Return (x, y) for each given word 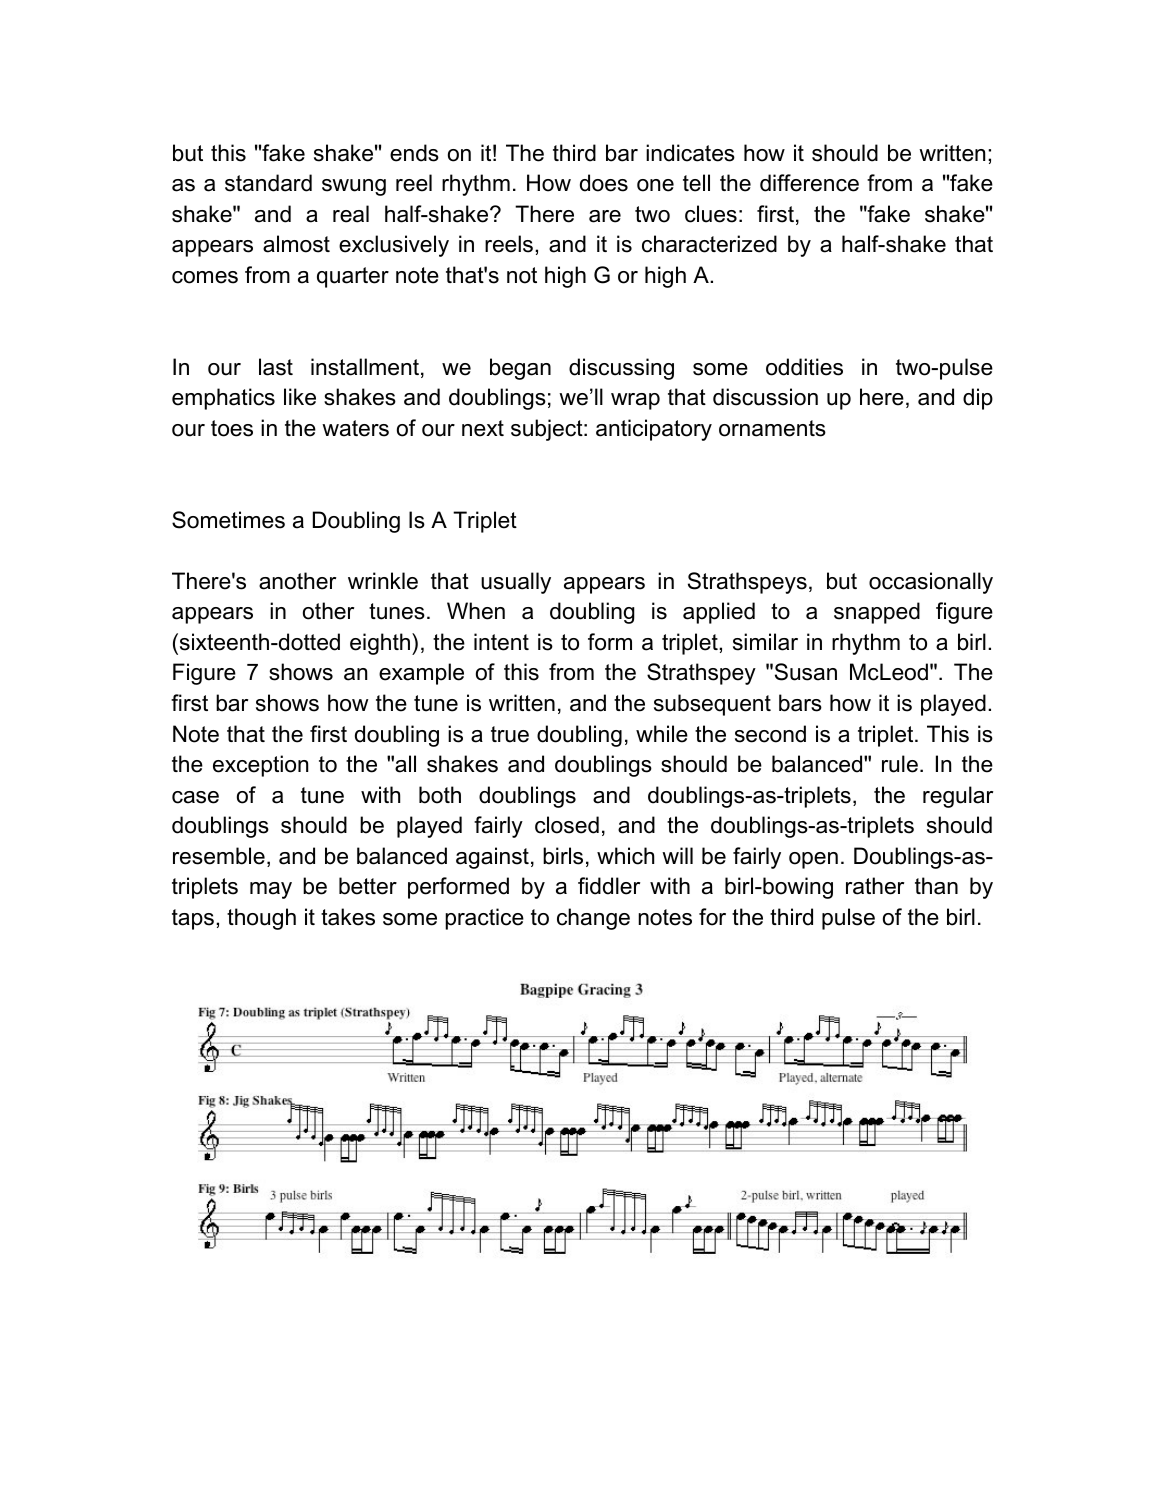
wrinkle (383, 581)
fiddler (609, 886)
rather (875, 886)
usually (516, 583)
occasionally (931, 583)
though (261, 919)
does (604, 183)
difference (809, 183)
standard (268, 183)
